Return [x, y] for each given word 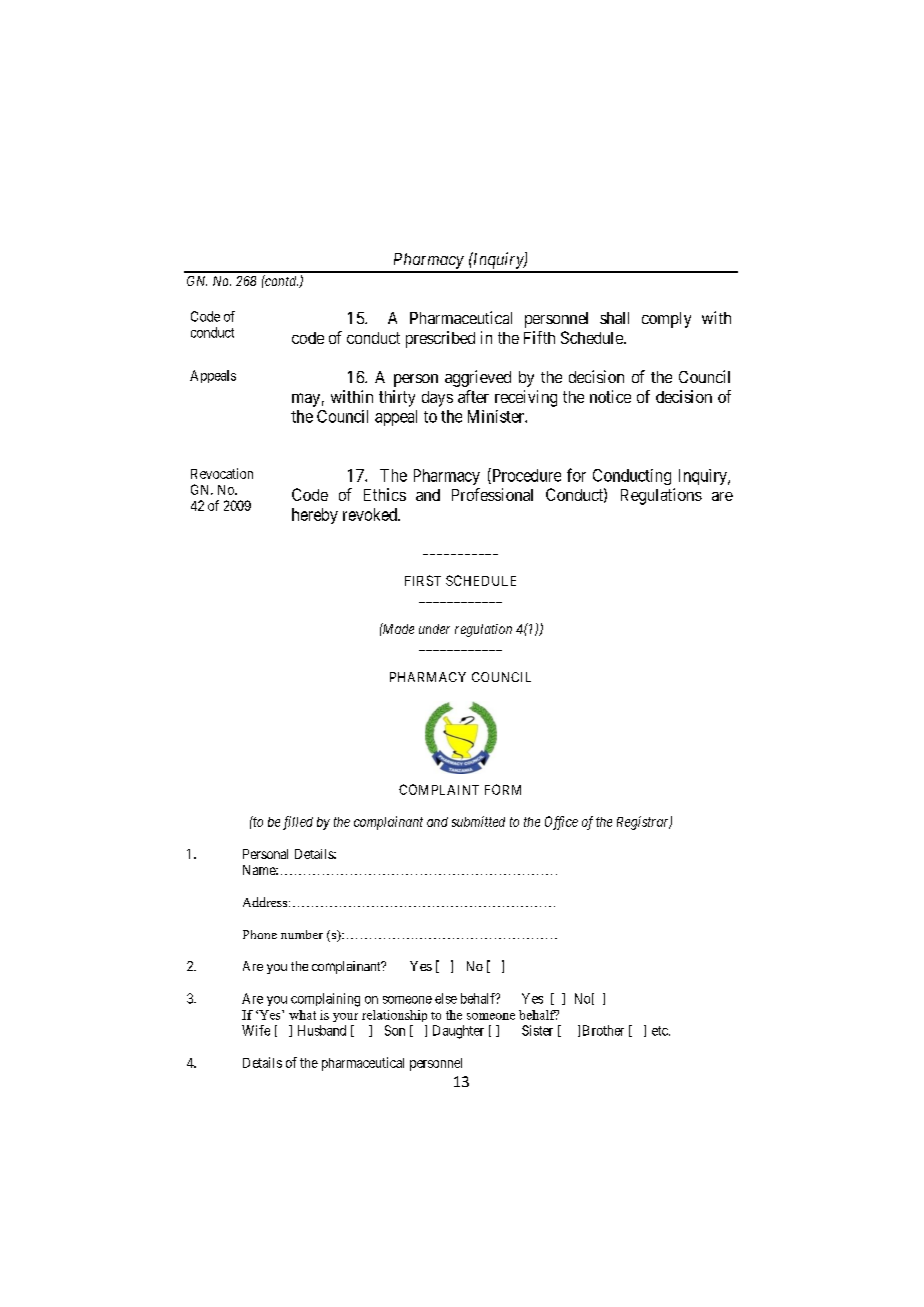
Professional [492, 494]
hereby [315, 516]
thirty [397, 398]
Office [561, 823]
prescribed [440, 339]
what [302, 1015]
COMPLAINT [439, 789]
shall [614, 318]
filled [298, 823]
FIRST [423, 580]
